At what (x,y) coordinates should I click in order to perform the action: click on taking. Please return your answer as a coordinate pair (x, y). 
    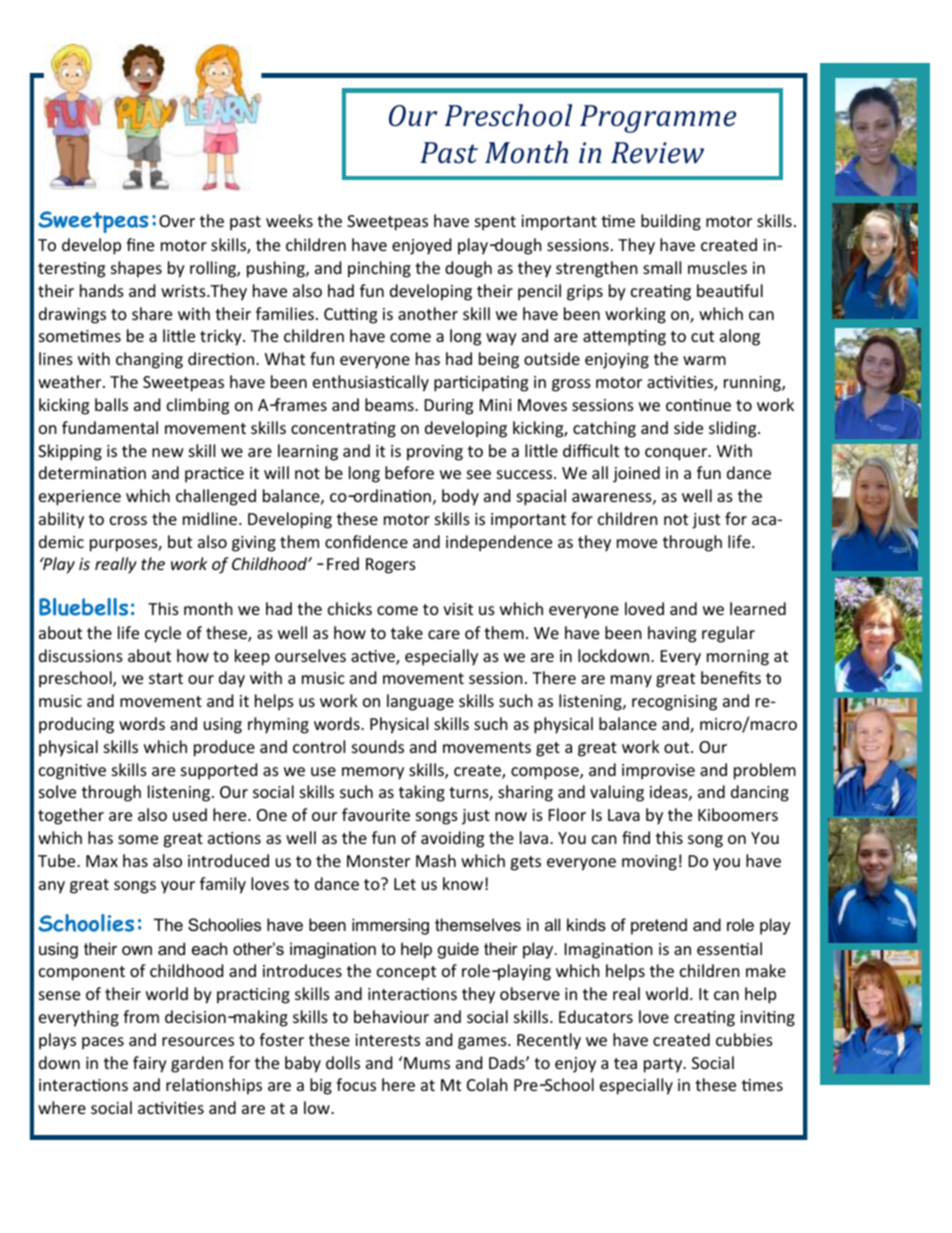
    Looking at the image, I should click on (422, 793).
